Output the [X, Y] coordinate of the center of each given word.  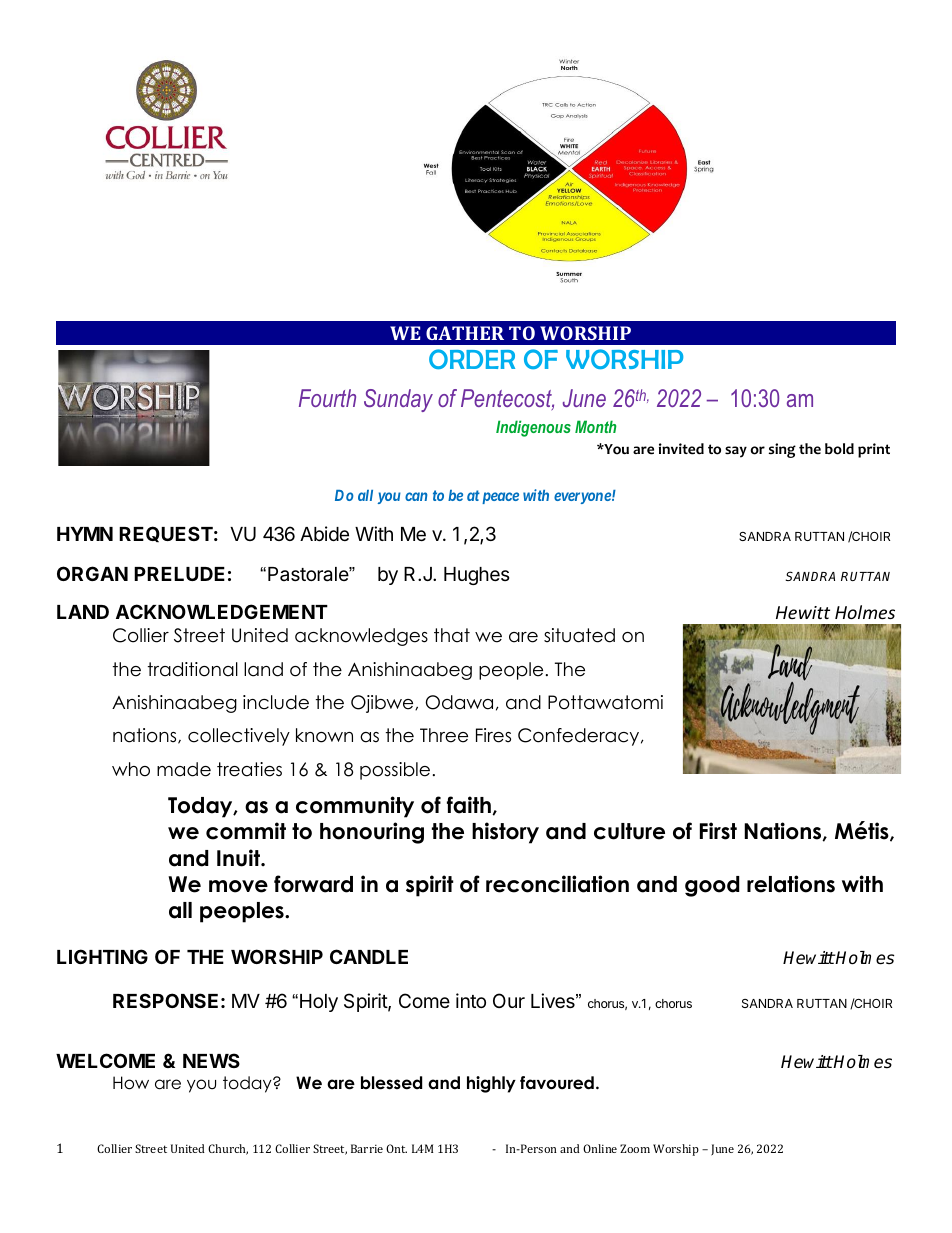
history [505, 833]
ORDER [472, 359]
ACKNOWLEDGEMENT [222, 611]
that [452, 635]
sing [782, 450]
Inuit [239, 858]
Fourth [327, 398]
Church [228, 1149]
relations [791, 884]
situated [579, 635]
